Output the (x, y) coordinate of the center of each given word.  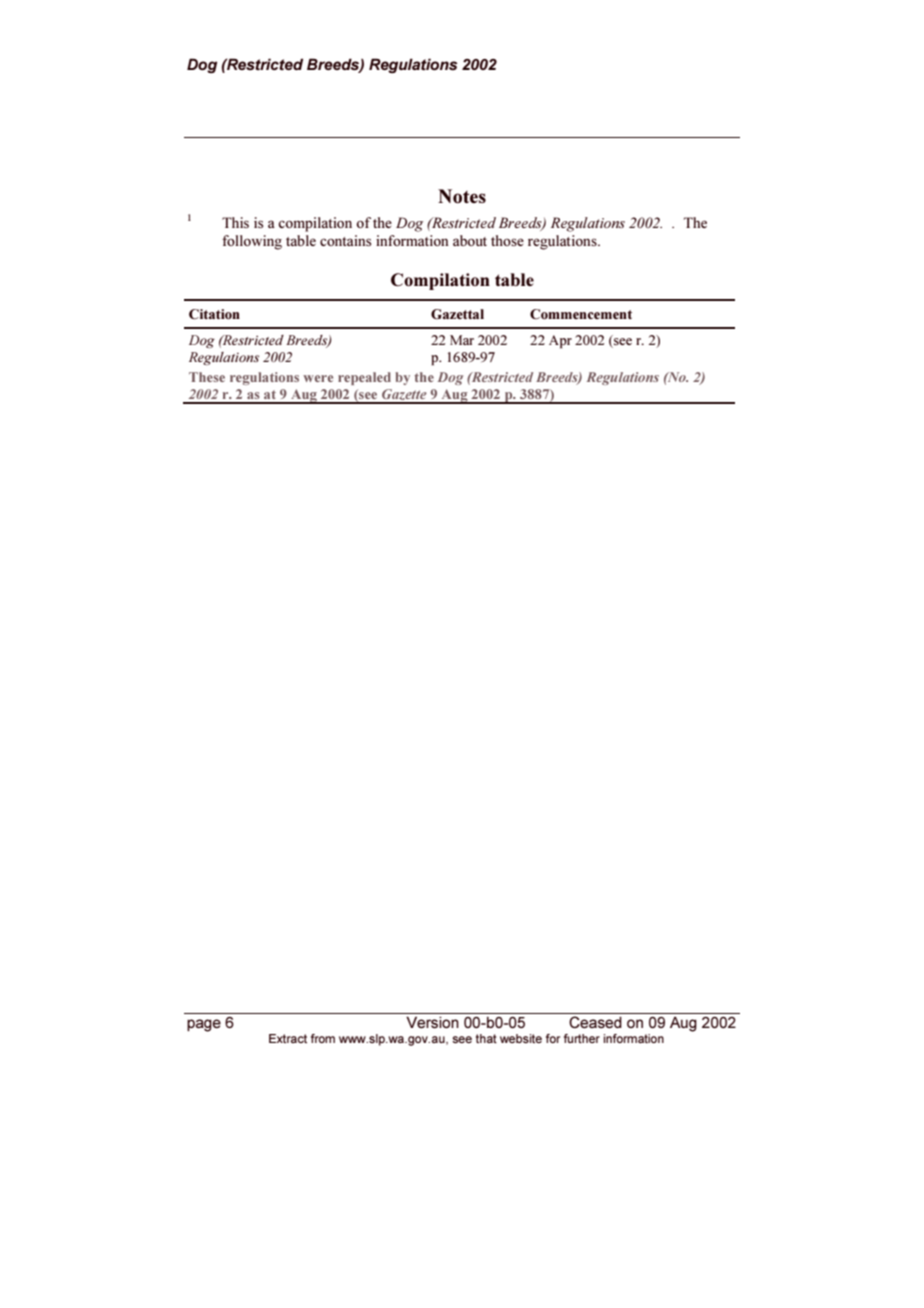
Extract (288, 1038)
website (521, 1038)
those (507, 240)
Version (432, 1022)
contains (345, 240)
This (235, 222)
